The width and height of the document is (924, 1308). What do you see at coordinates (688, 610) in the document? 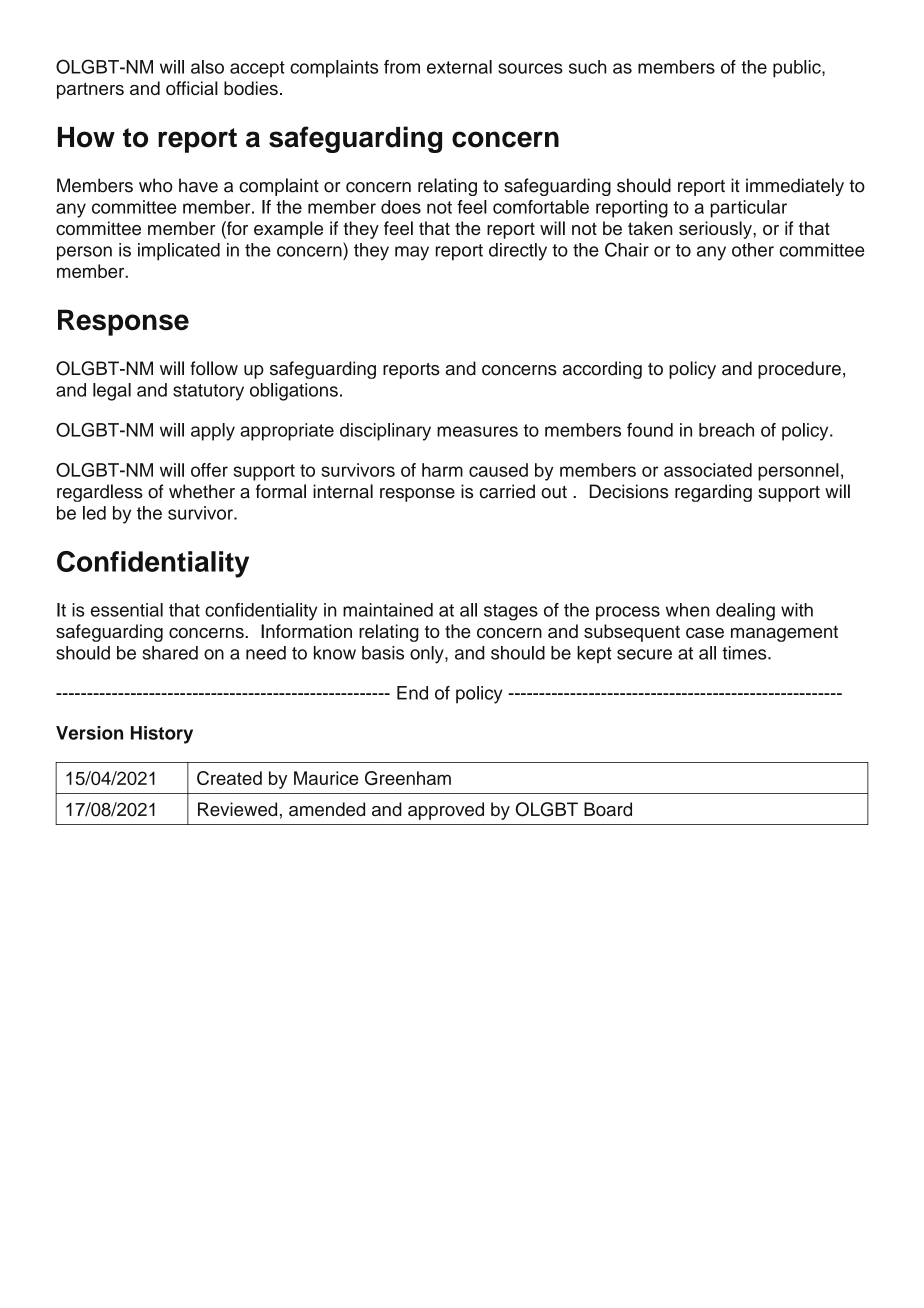
I see `when` at bounding box center [688, 610].
